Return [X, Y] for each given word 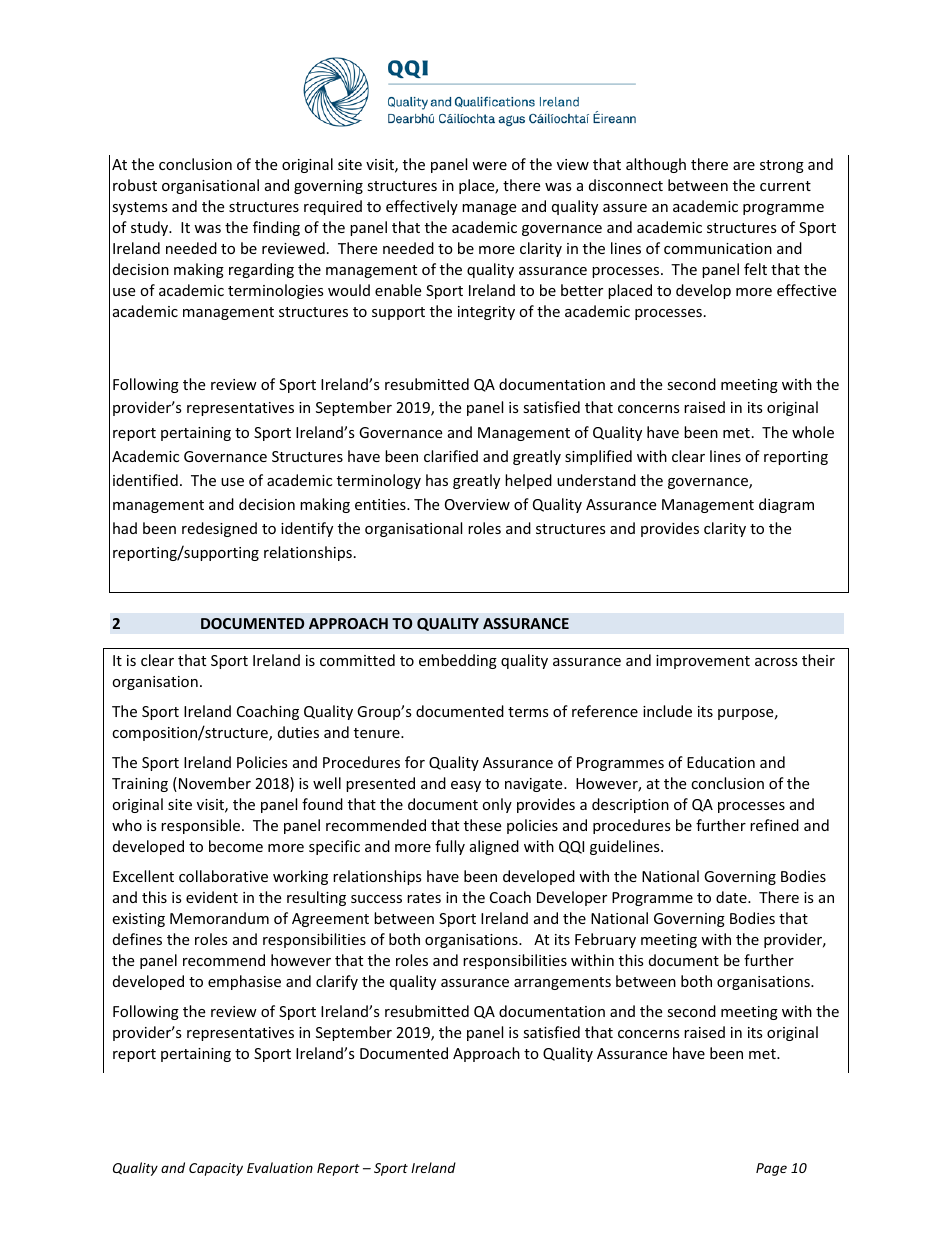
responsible [202, 826]
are [744, 166]
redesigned [219, 529]
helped [528, 481]
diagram [786, 505]
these [482, 825]
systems [140, 208]
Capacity [216, 1169]
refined [774, 825]
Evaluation [280, 1167]
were [489, 166]
